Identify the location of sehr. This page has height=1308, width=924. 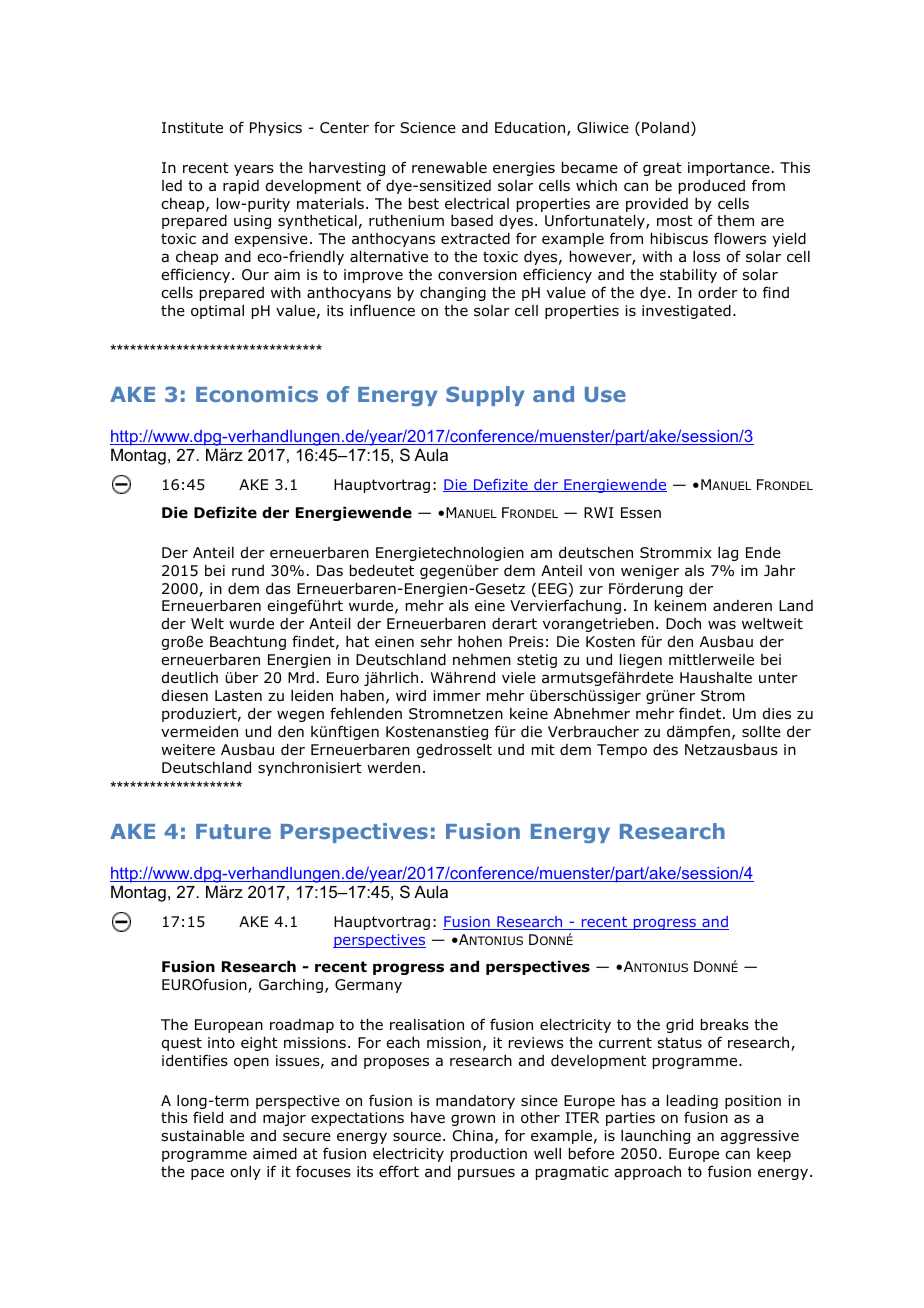
(436, 641).
